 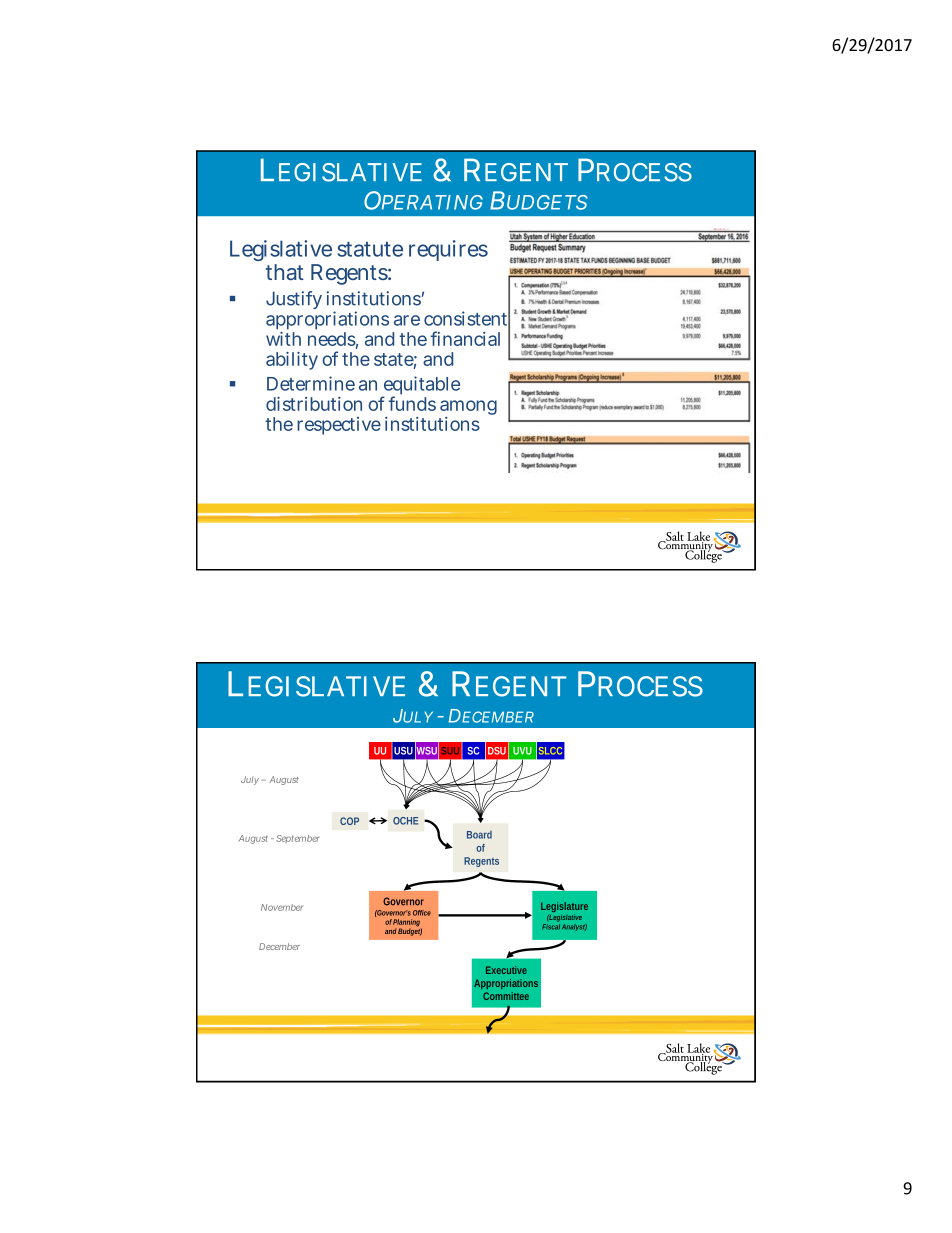 What do you see at coordinates (422, 913) in the image?
I see `Office` at bounding box center [422, 913].
